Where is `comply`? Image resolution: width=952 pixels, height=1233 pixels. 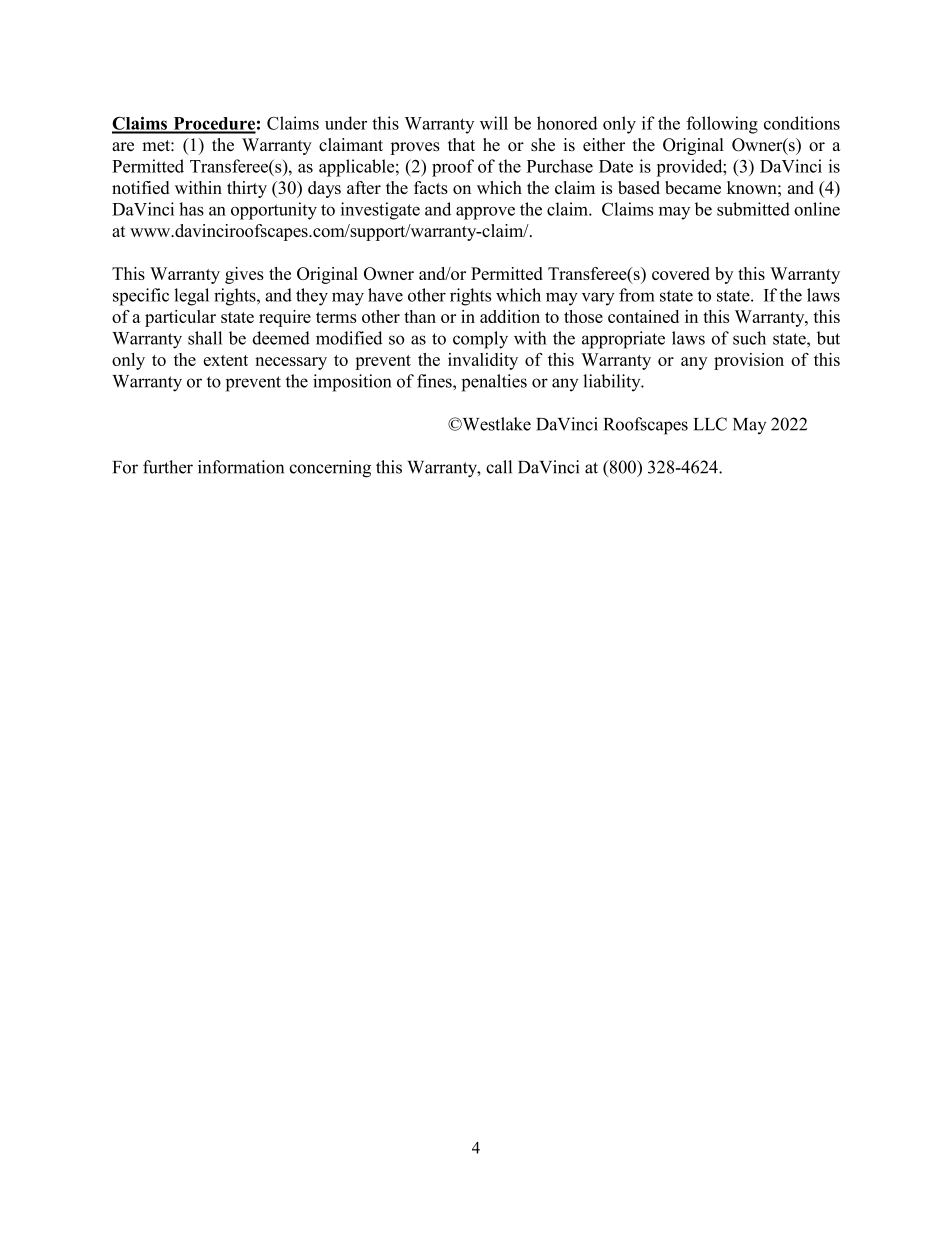
comply is located at coordinates (480, 340).
